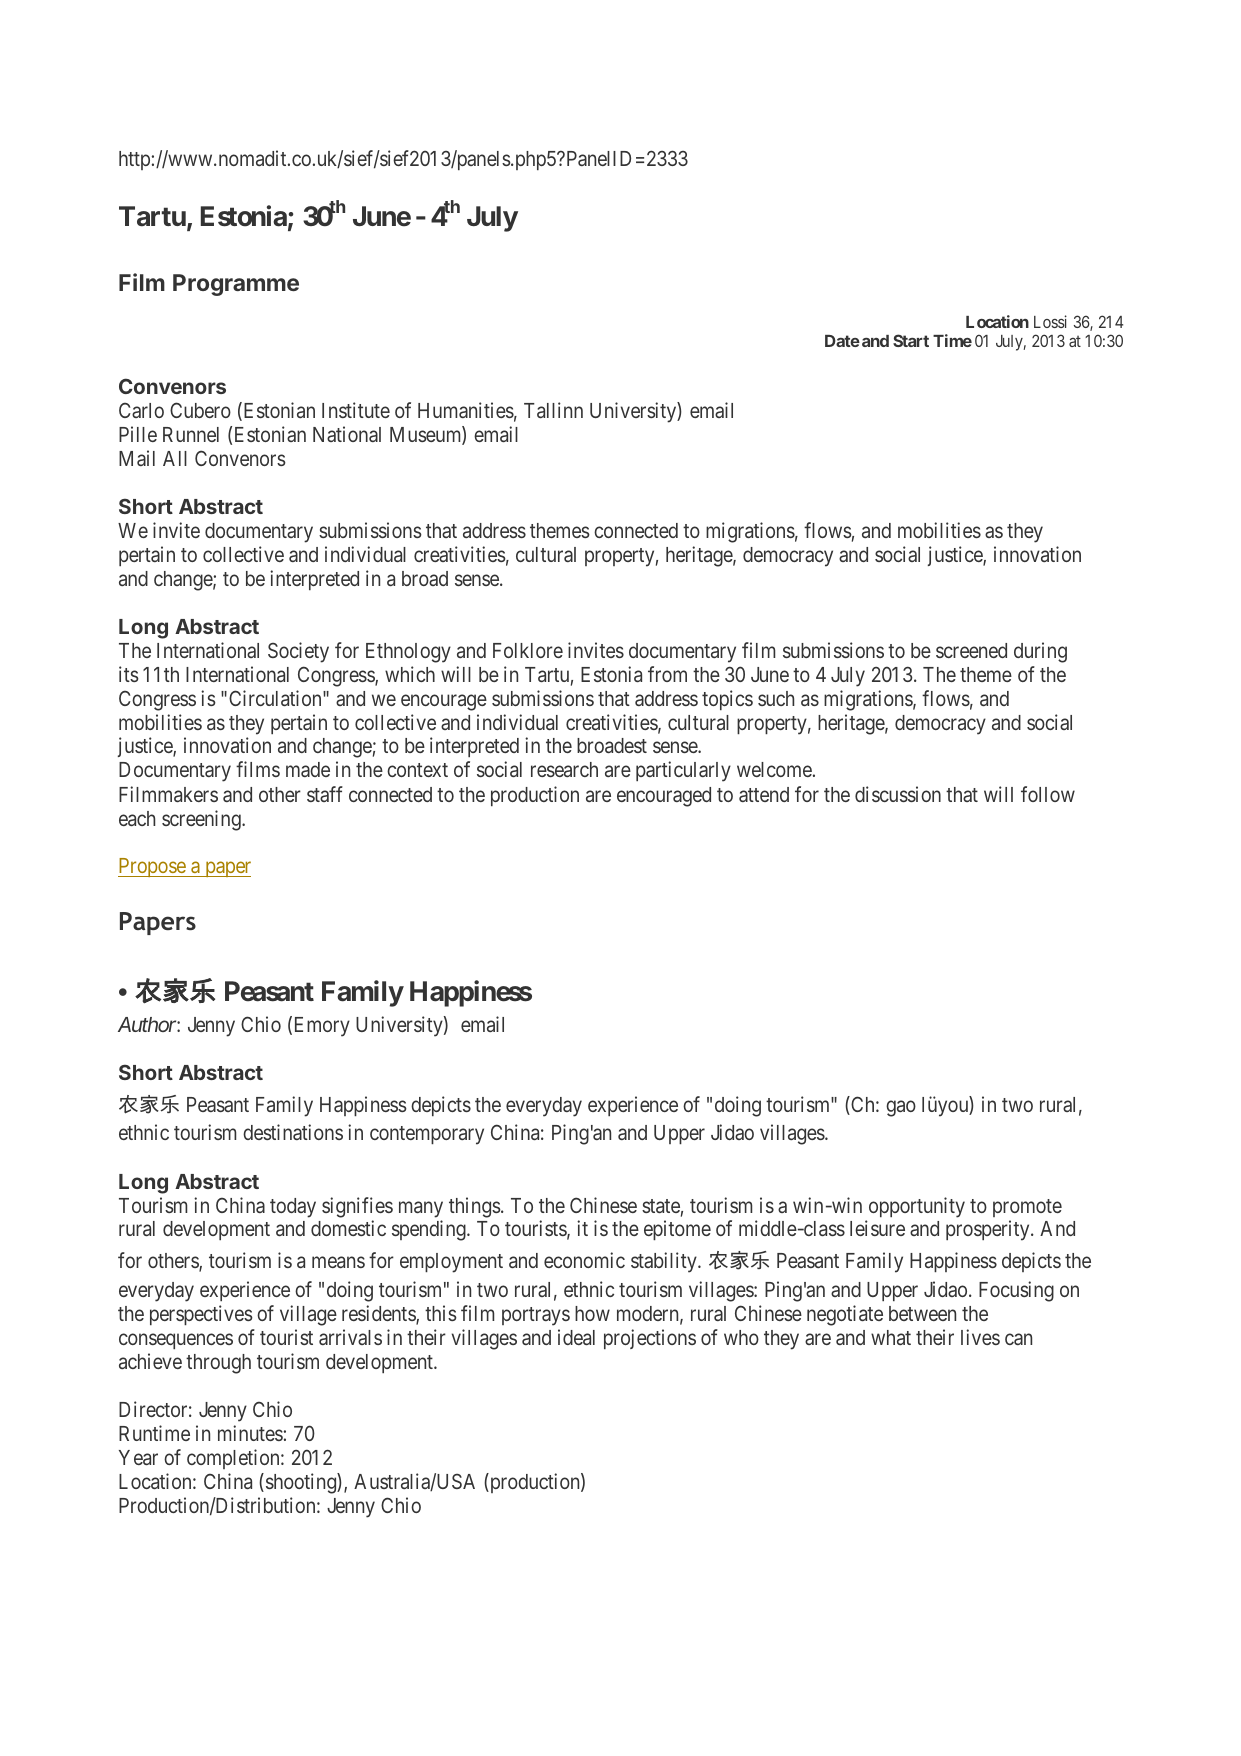  I want to click on lives, so click(980, 1337).
